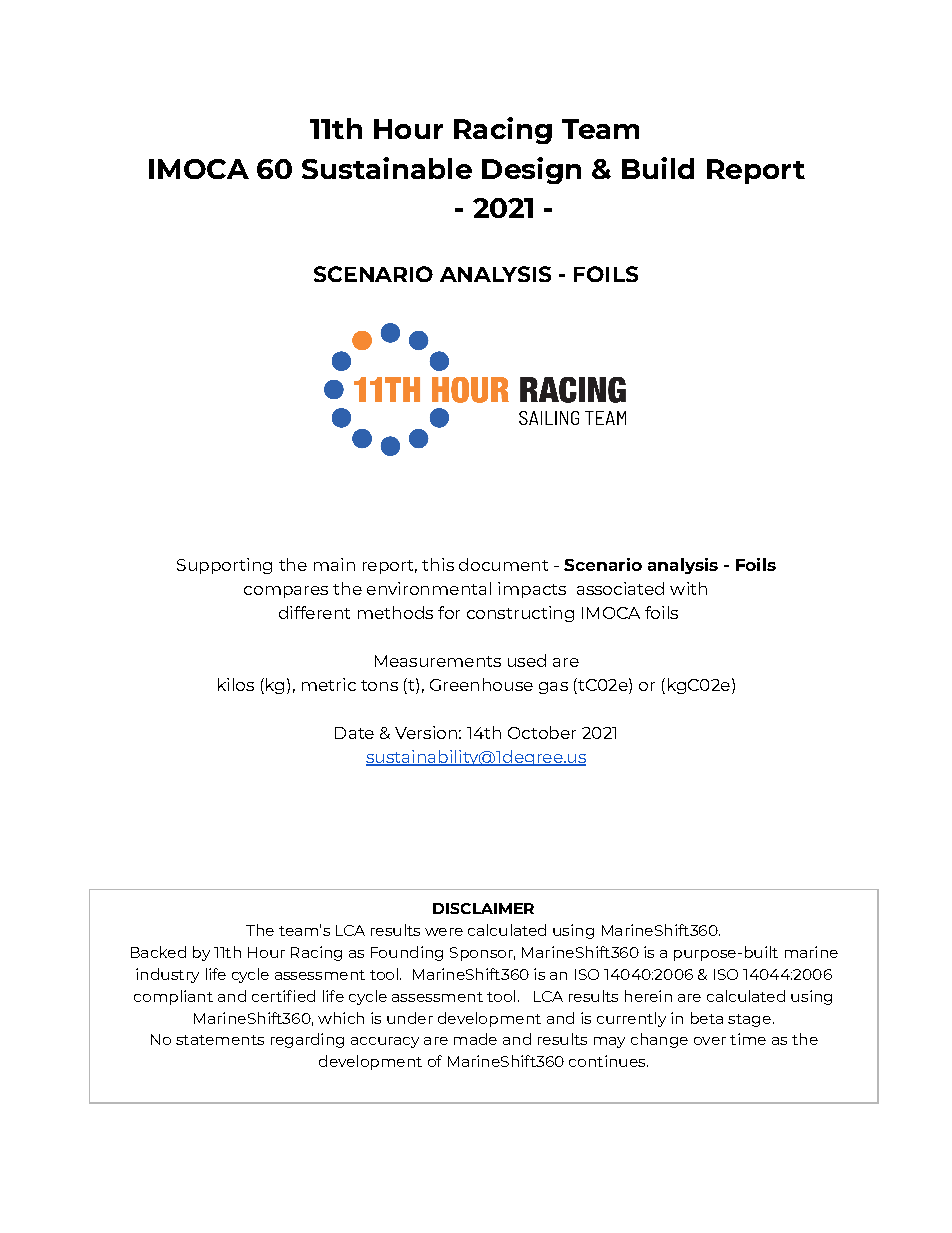  I want to click on this, so click(438, 564).
